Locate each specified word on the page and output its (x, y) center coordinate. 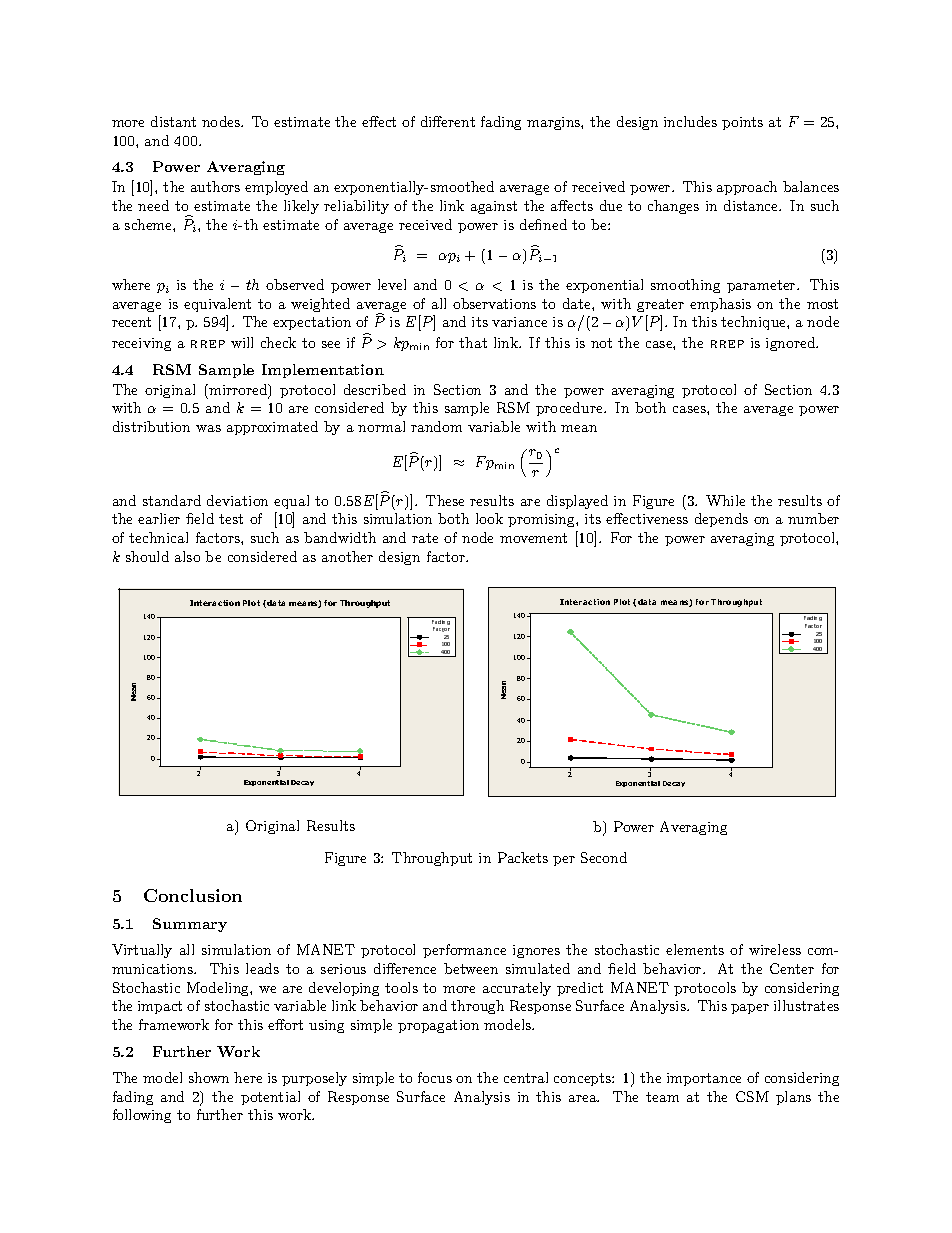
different (448, 121)
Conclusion (193, 895)
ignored (792, 344)
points (742, 123)
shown (209, 1077)
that (473, 342)
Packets (523, 857)
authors (215, 186)
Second (604, 857)
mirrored (238, 391)
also (187, 556)
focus (435, 1077)
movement (533, 538)
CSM (752, 1096)
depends (721, 520)
